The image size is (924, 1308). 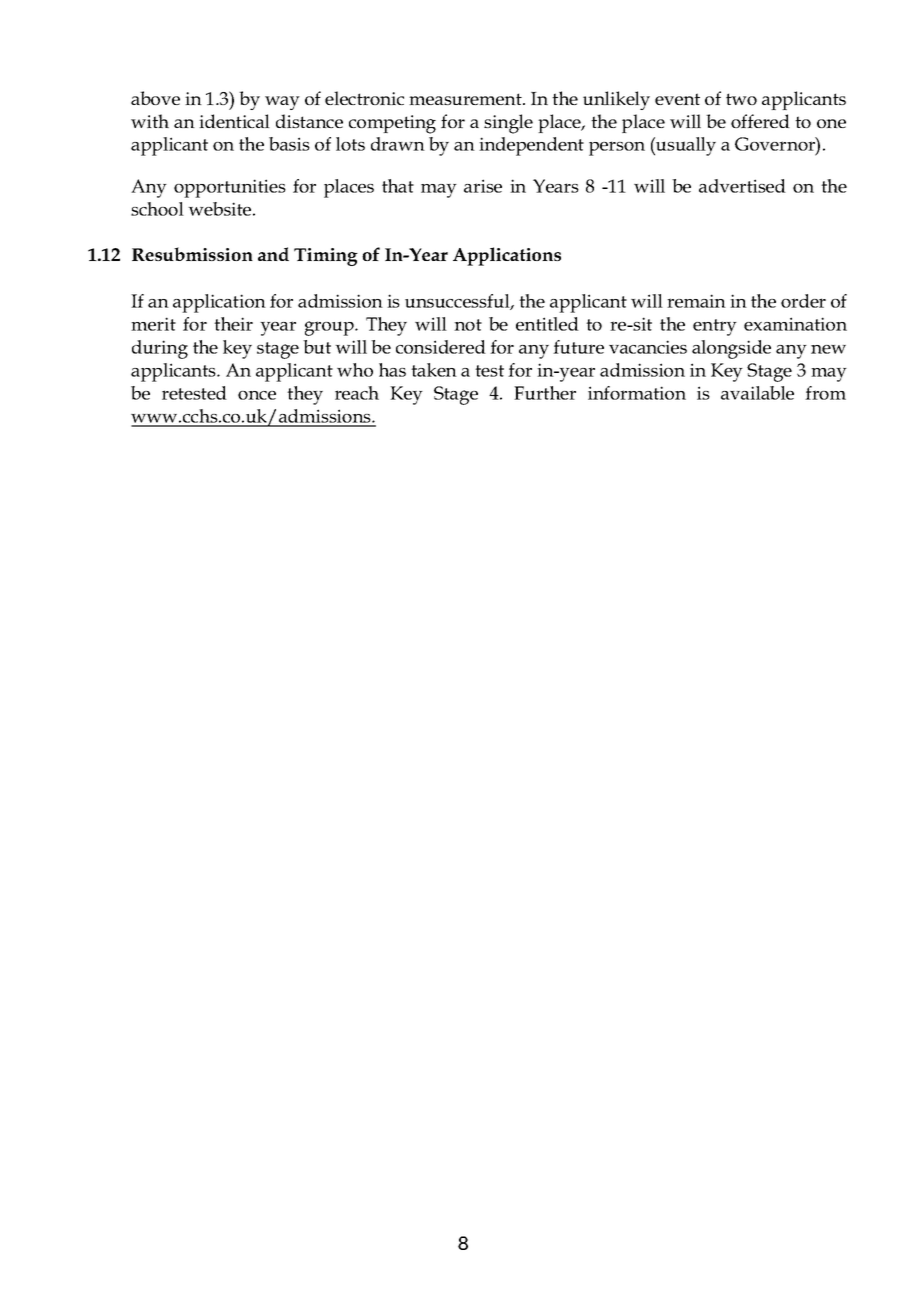 What do you see at coordinates (233, 324) in the screenshot?
I see `their` at bounding box center [233, 324].
